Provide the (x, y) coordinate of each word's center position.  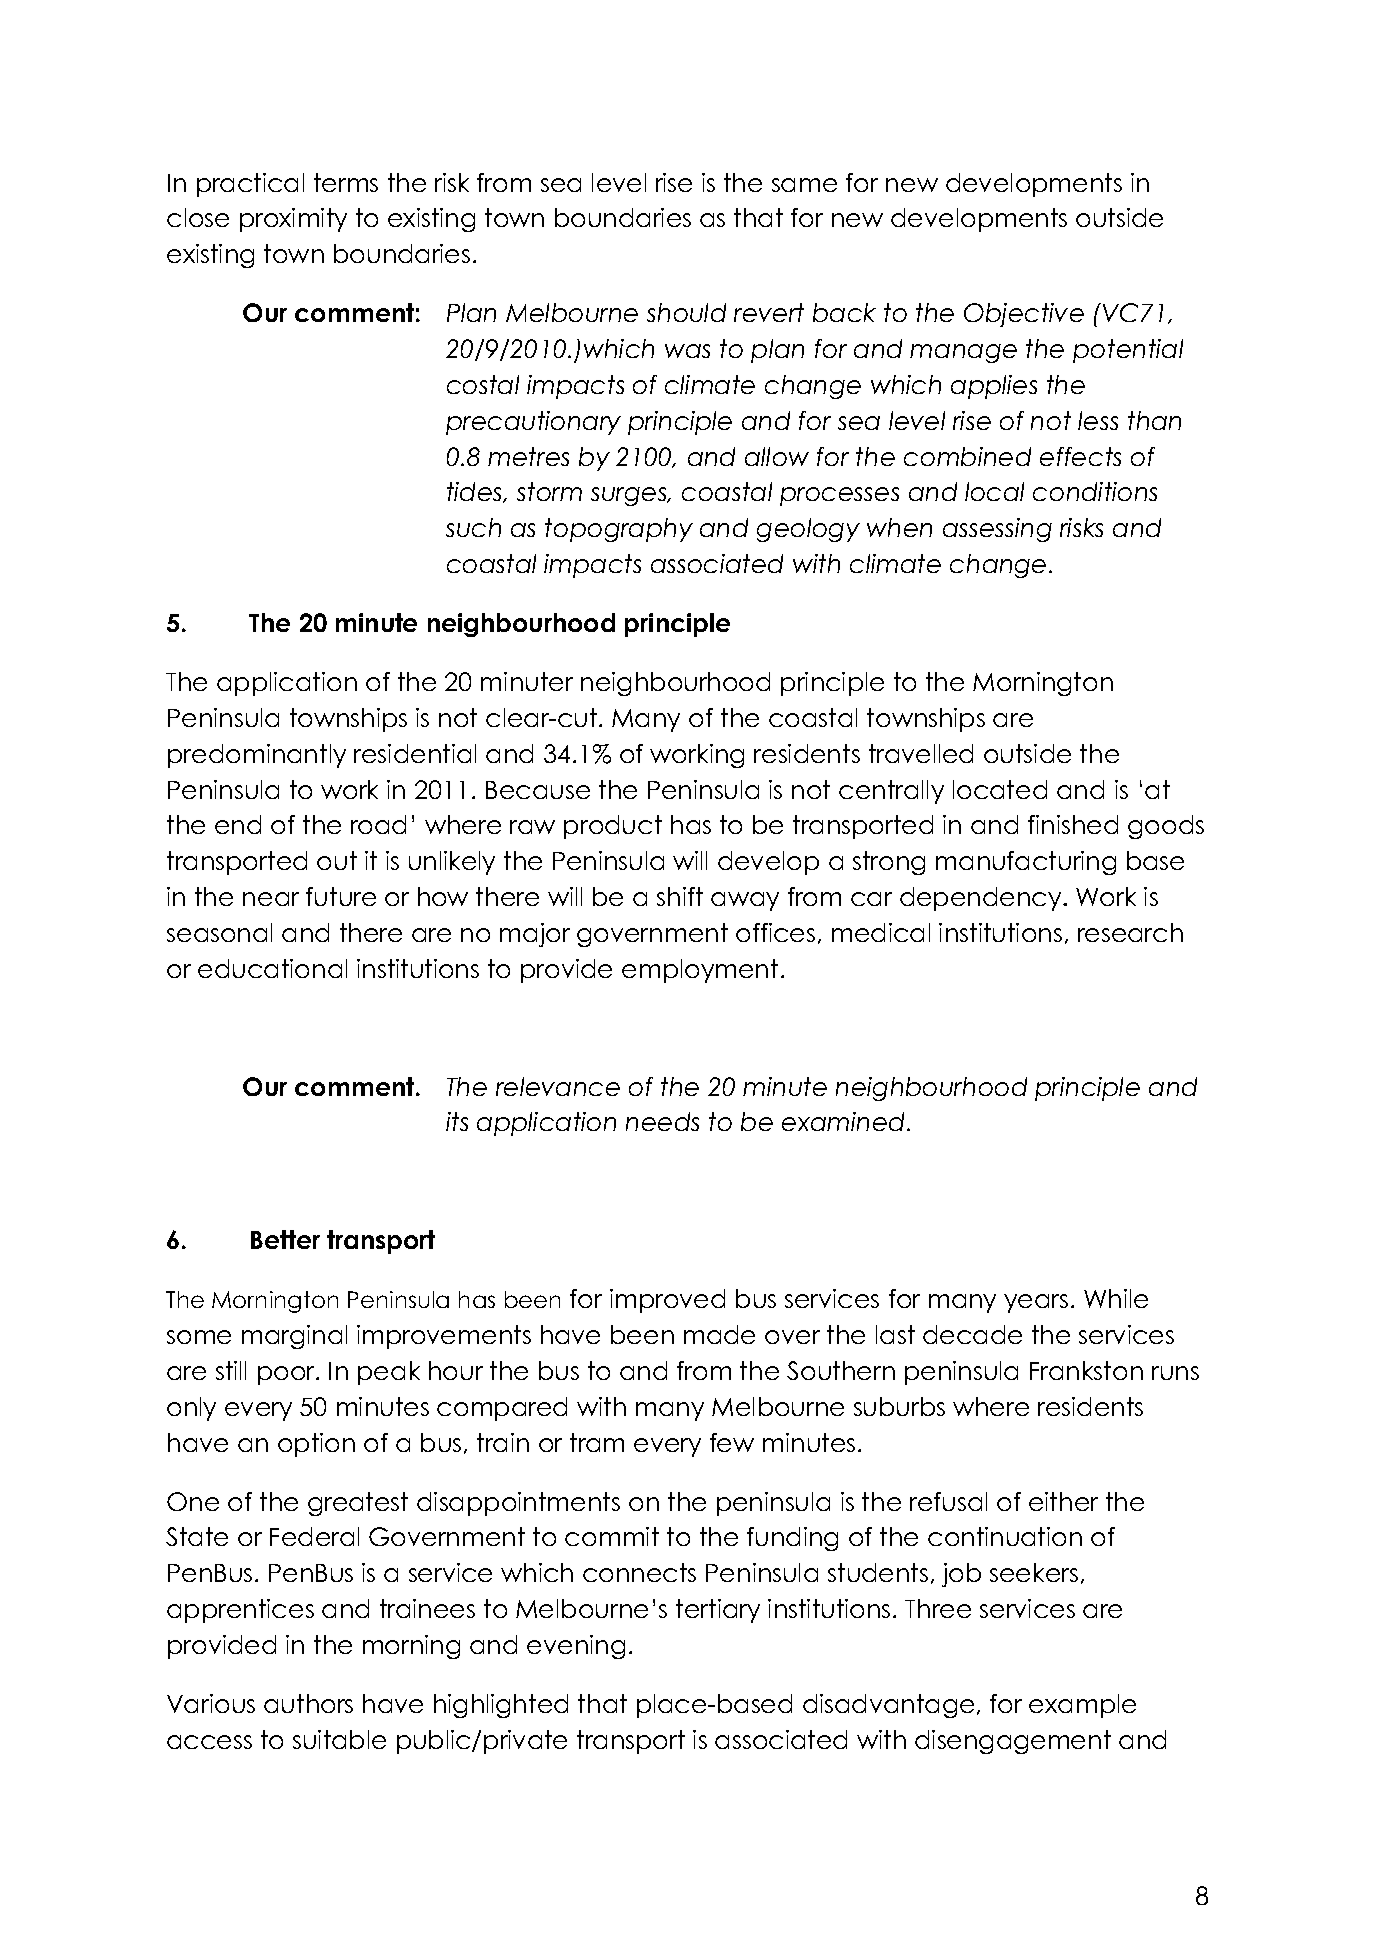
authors (308, 1703)
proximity (293, 220)
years (1036, 1303)
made (719, 1334)
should (686, 312)
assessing (997, 530)
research (1130, 932)
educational (272, 968)
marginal (294, 1337)
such (473, 527)
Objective (1024, 315)
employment (700, 971)
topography (619, 530)
